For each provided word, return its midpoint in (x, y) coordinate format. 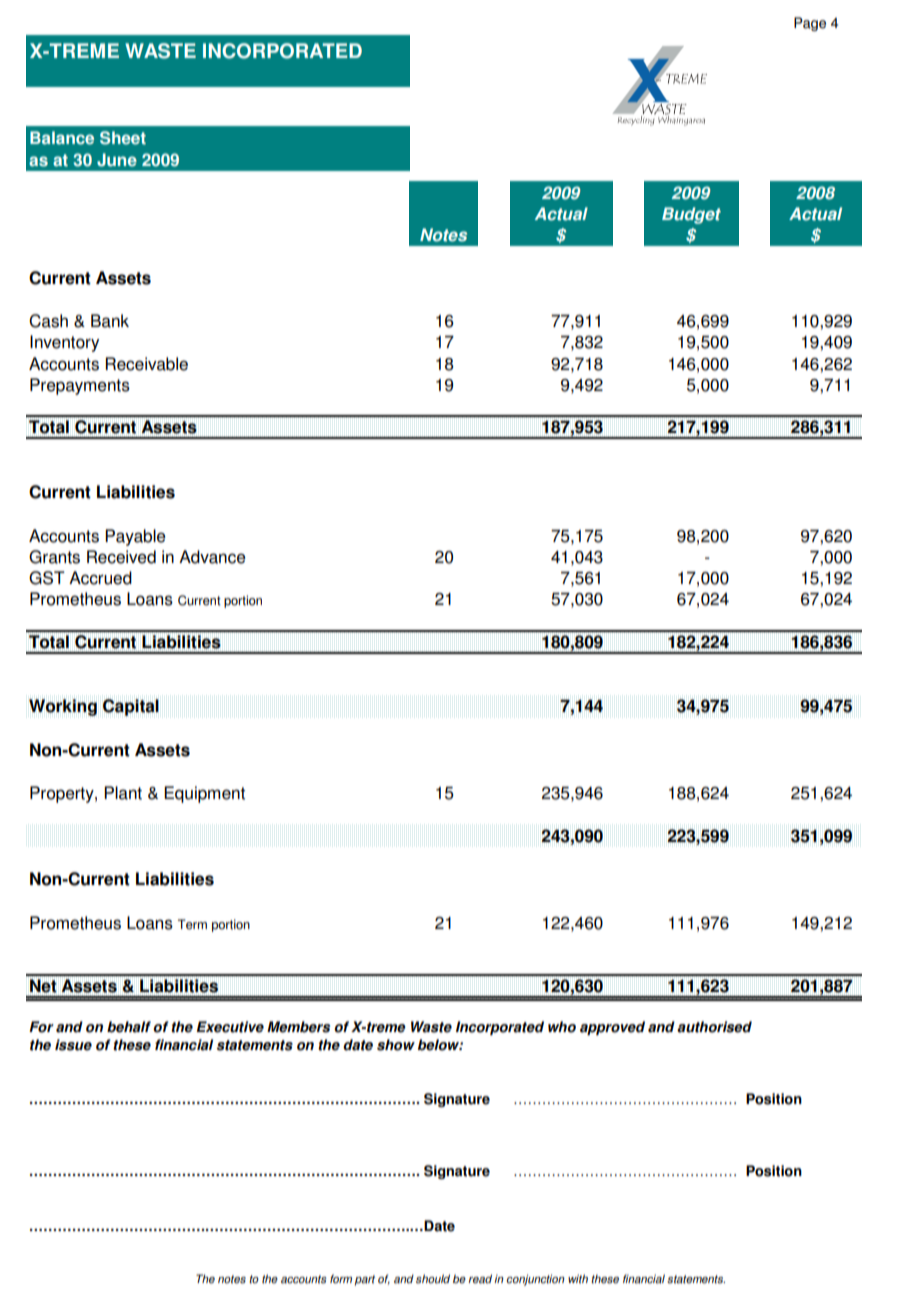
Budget (691, 215)
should (433, 1279)
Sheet (123, 138)
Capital (130, 707)
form (341, 1279)
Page (810, 24)
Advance (212, 557)
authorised (714, 1027)
